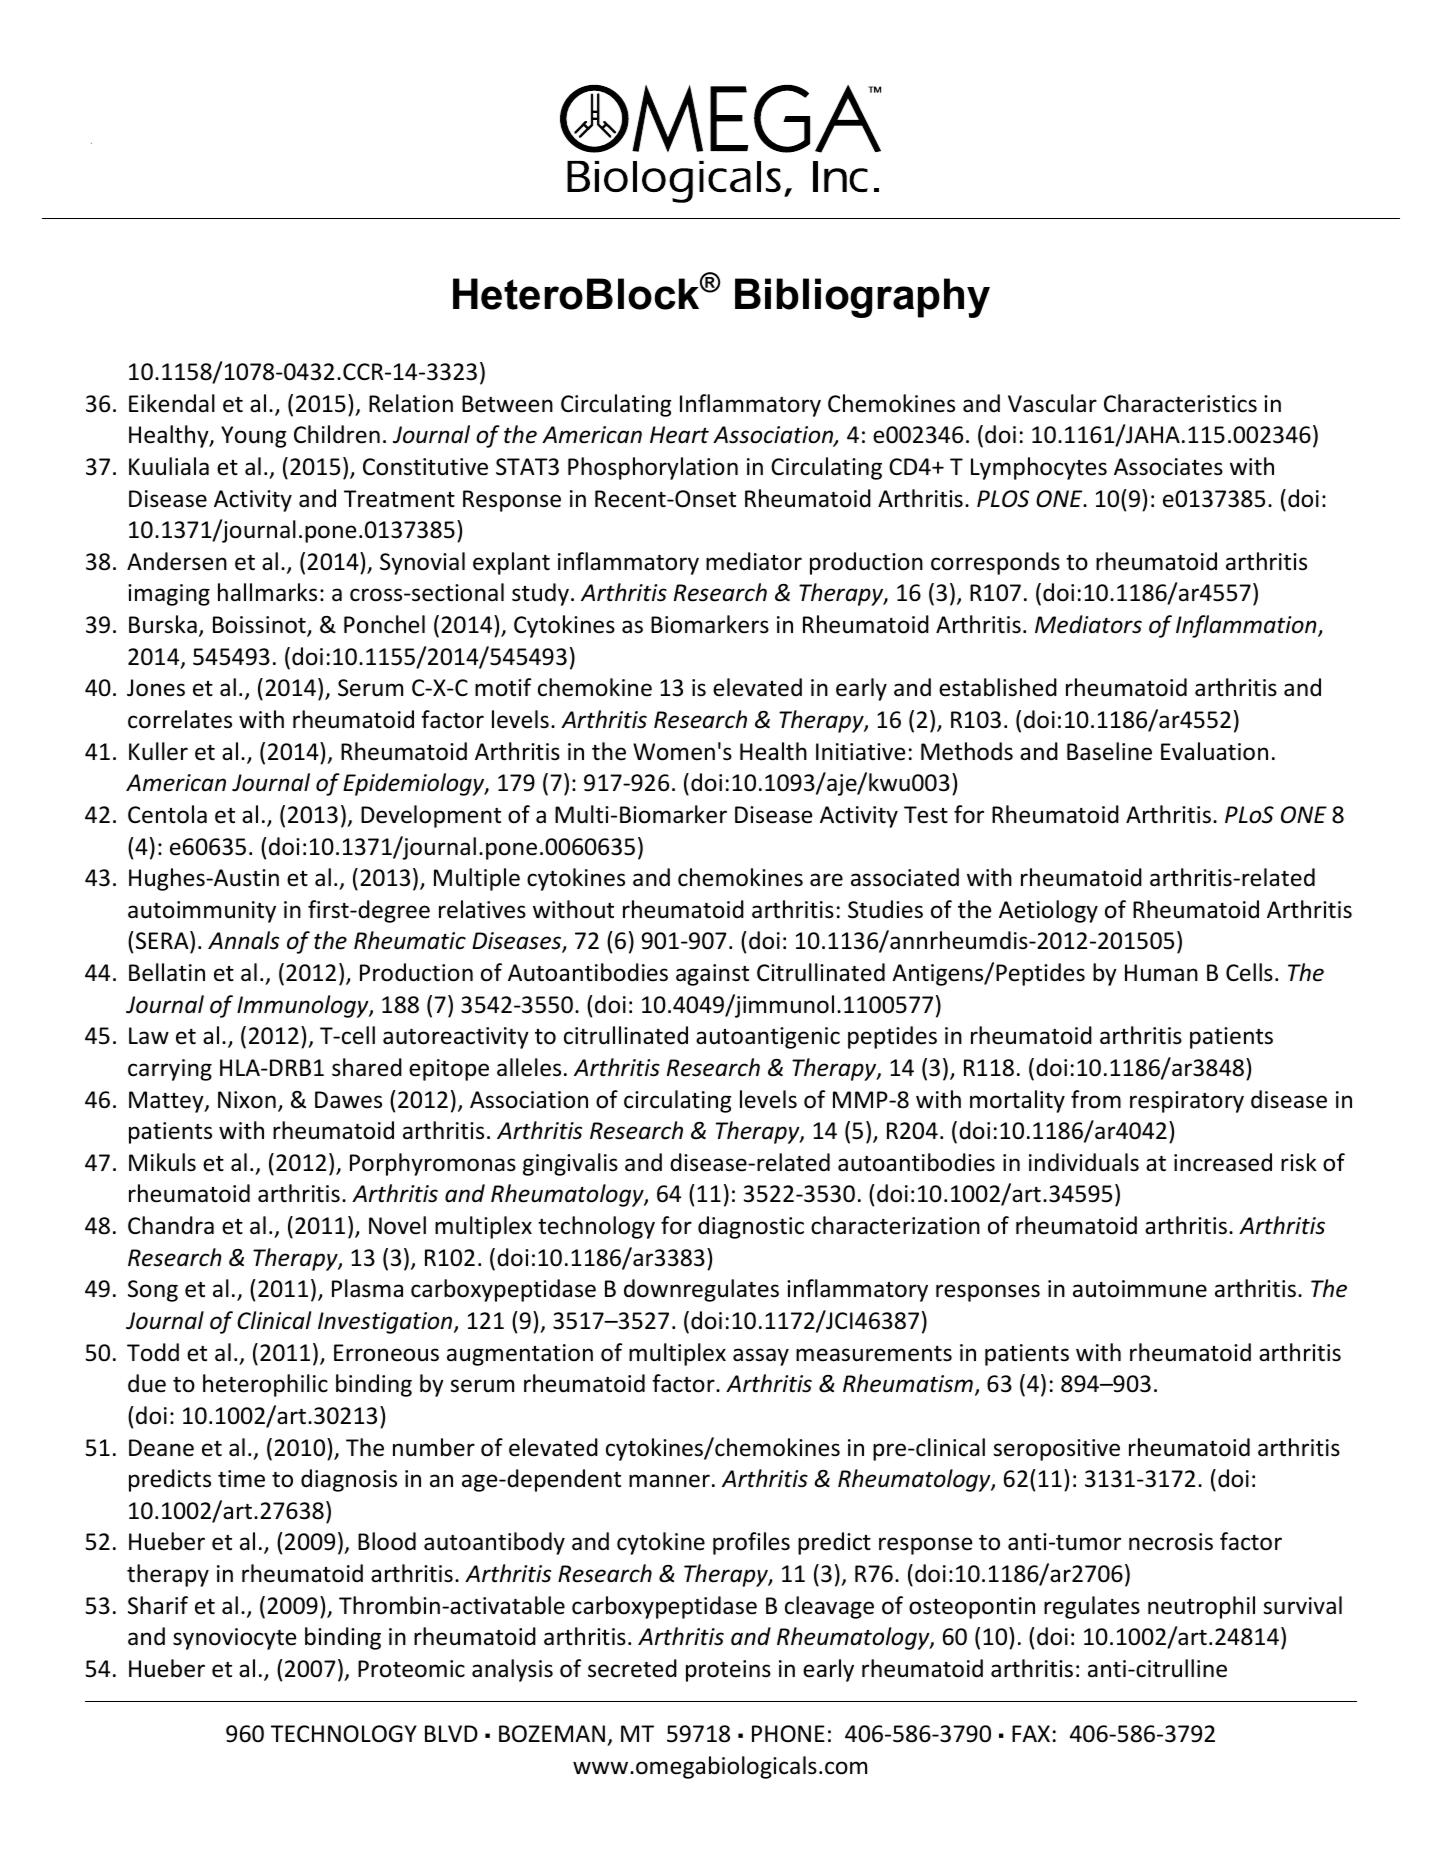 Image resolution: width=1442 pixels, height=1866 pixels. What do you see at coordinates (253, 437) in the screenshot?
I see `Young` at bounding box center [253, 437].
